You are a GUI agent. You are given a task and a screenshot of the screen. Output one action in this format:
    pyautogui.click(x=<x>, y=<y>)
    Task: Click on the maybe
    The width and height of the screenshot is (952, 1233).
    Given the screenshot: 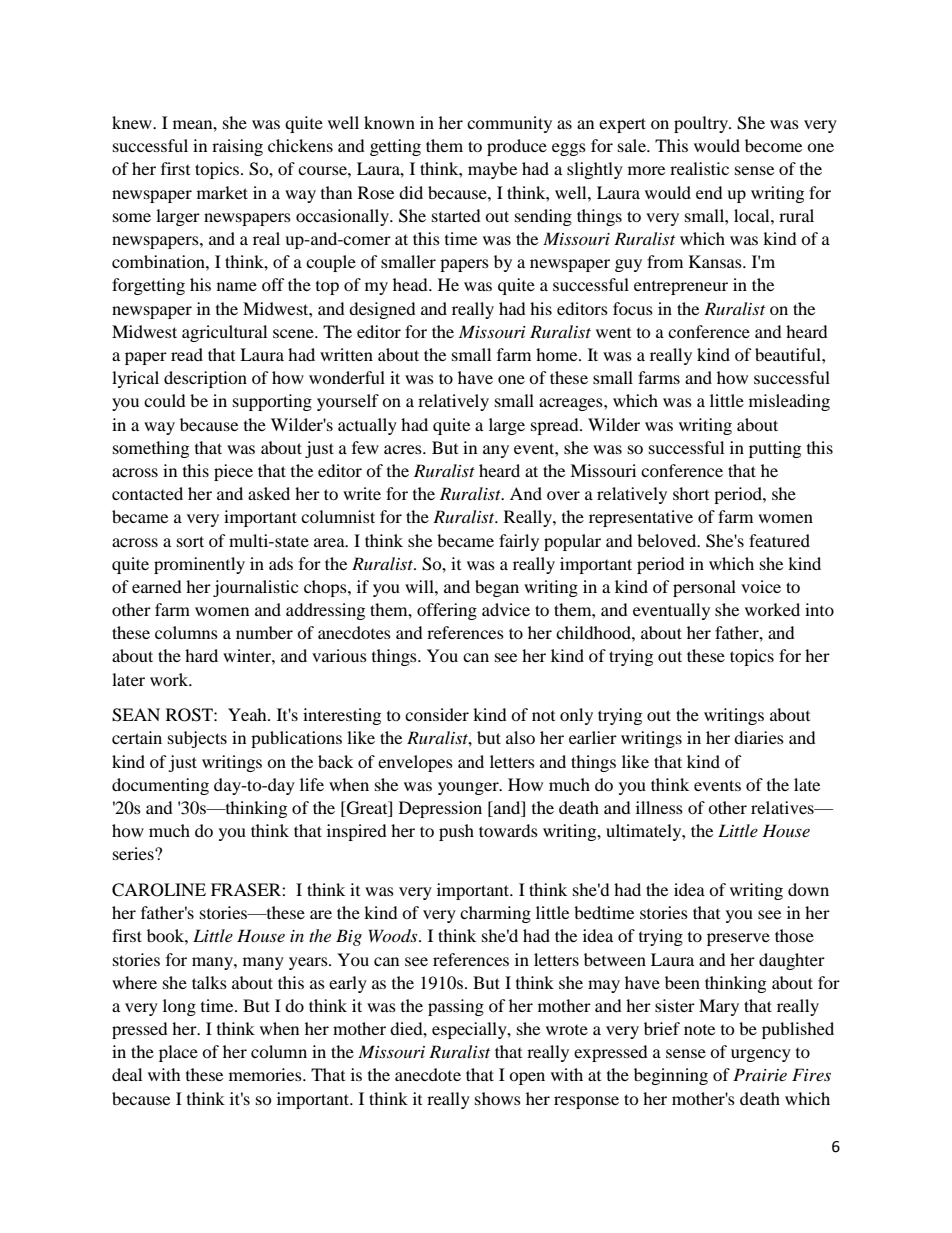 What is the action you would take?
    pyautogui.click(x=492, y=170)
